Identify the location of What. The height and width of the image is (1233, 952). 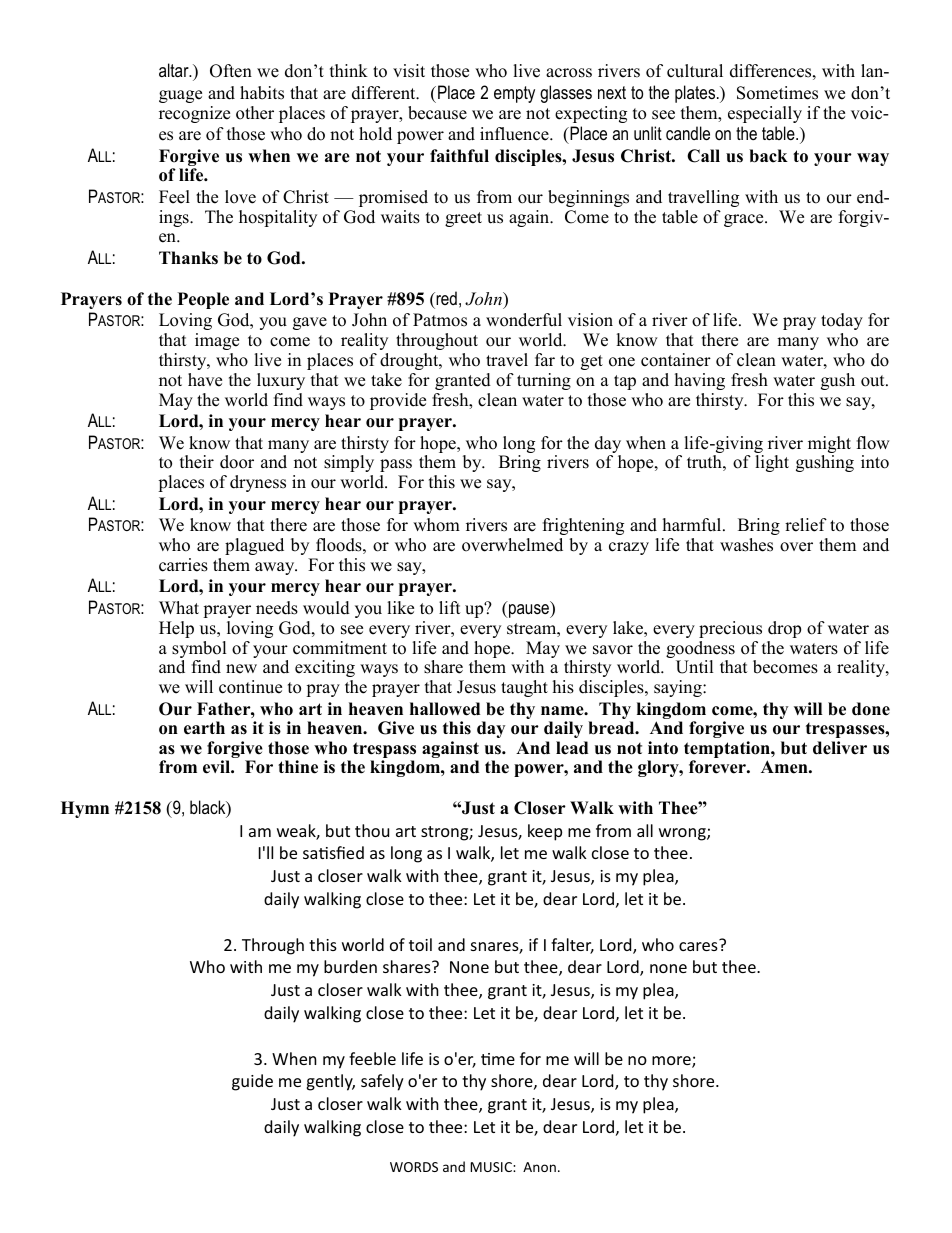
(179, 607).
